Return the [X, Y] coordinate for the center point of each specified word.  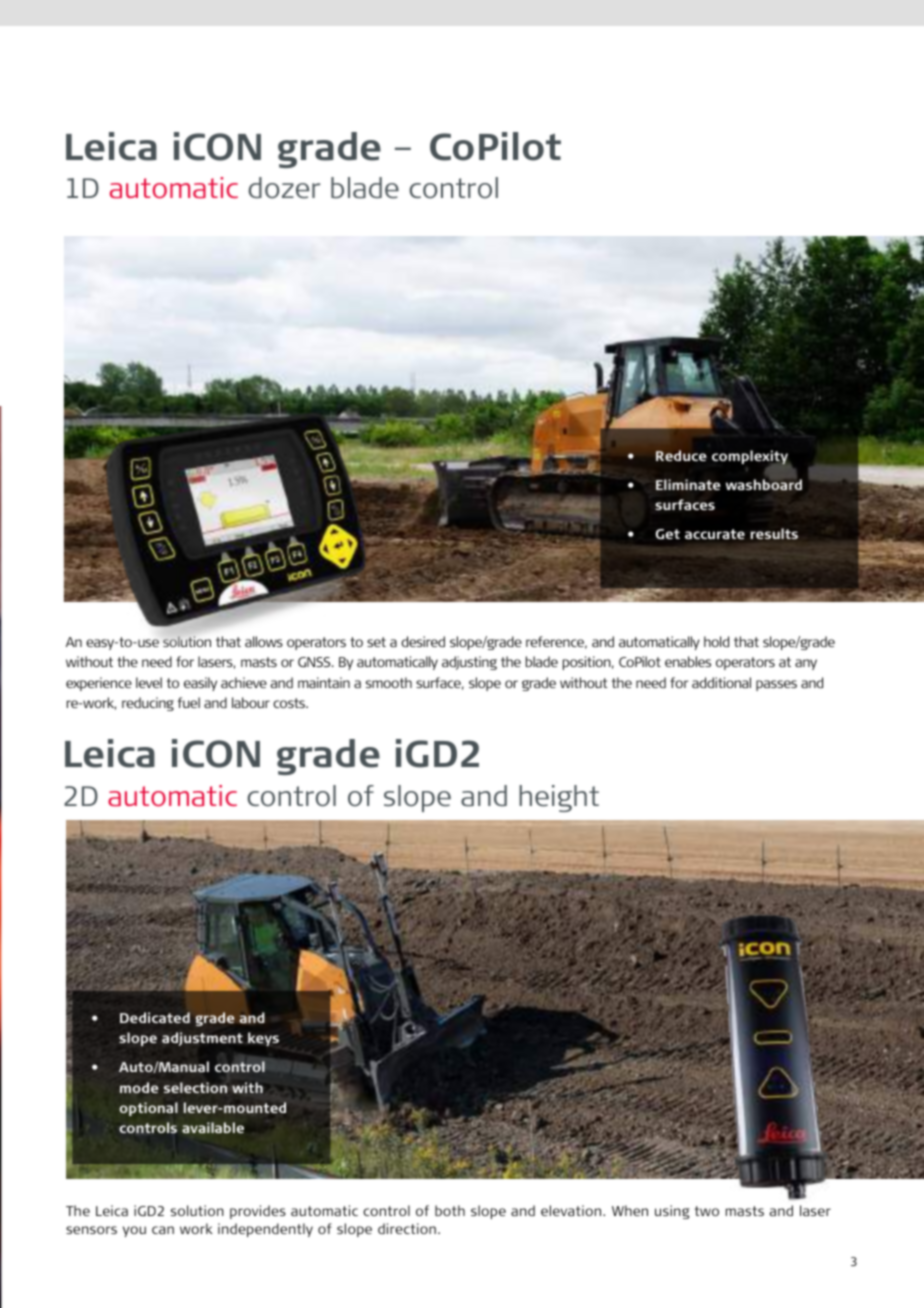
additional [721, 682]
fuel [188, 702]
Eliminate [688, 484]
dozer [284, 188]
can [163, 1230]
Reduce [681, 455]
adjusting [469, 663]
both [450, 1210]
